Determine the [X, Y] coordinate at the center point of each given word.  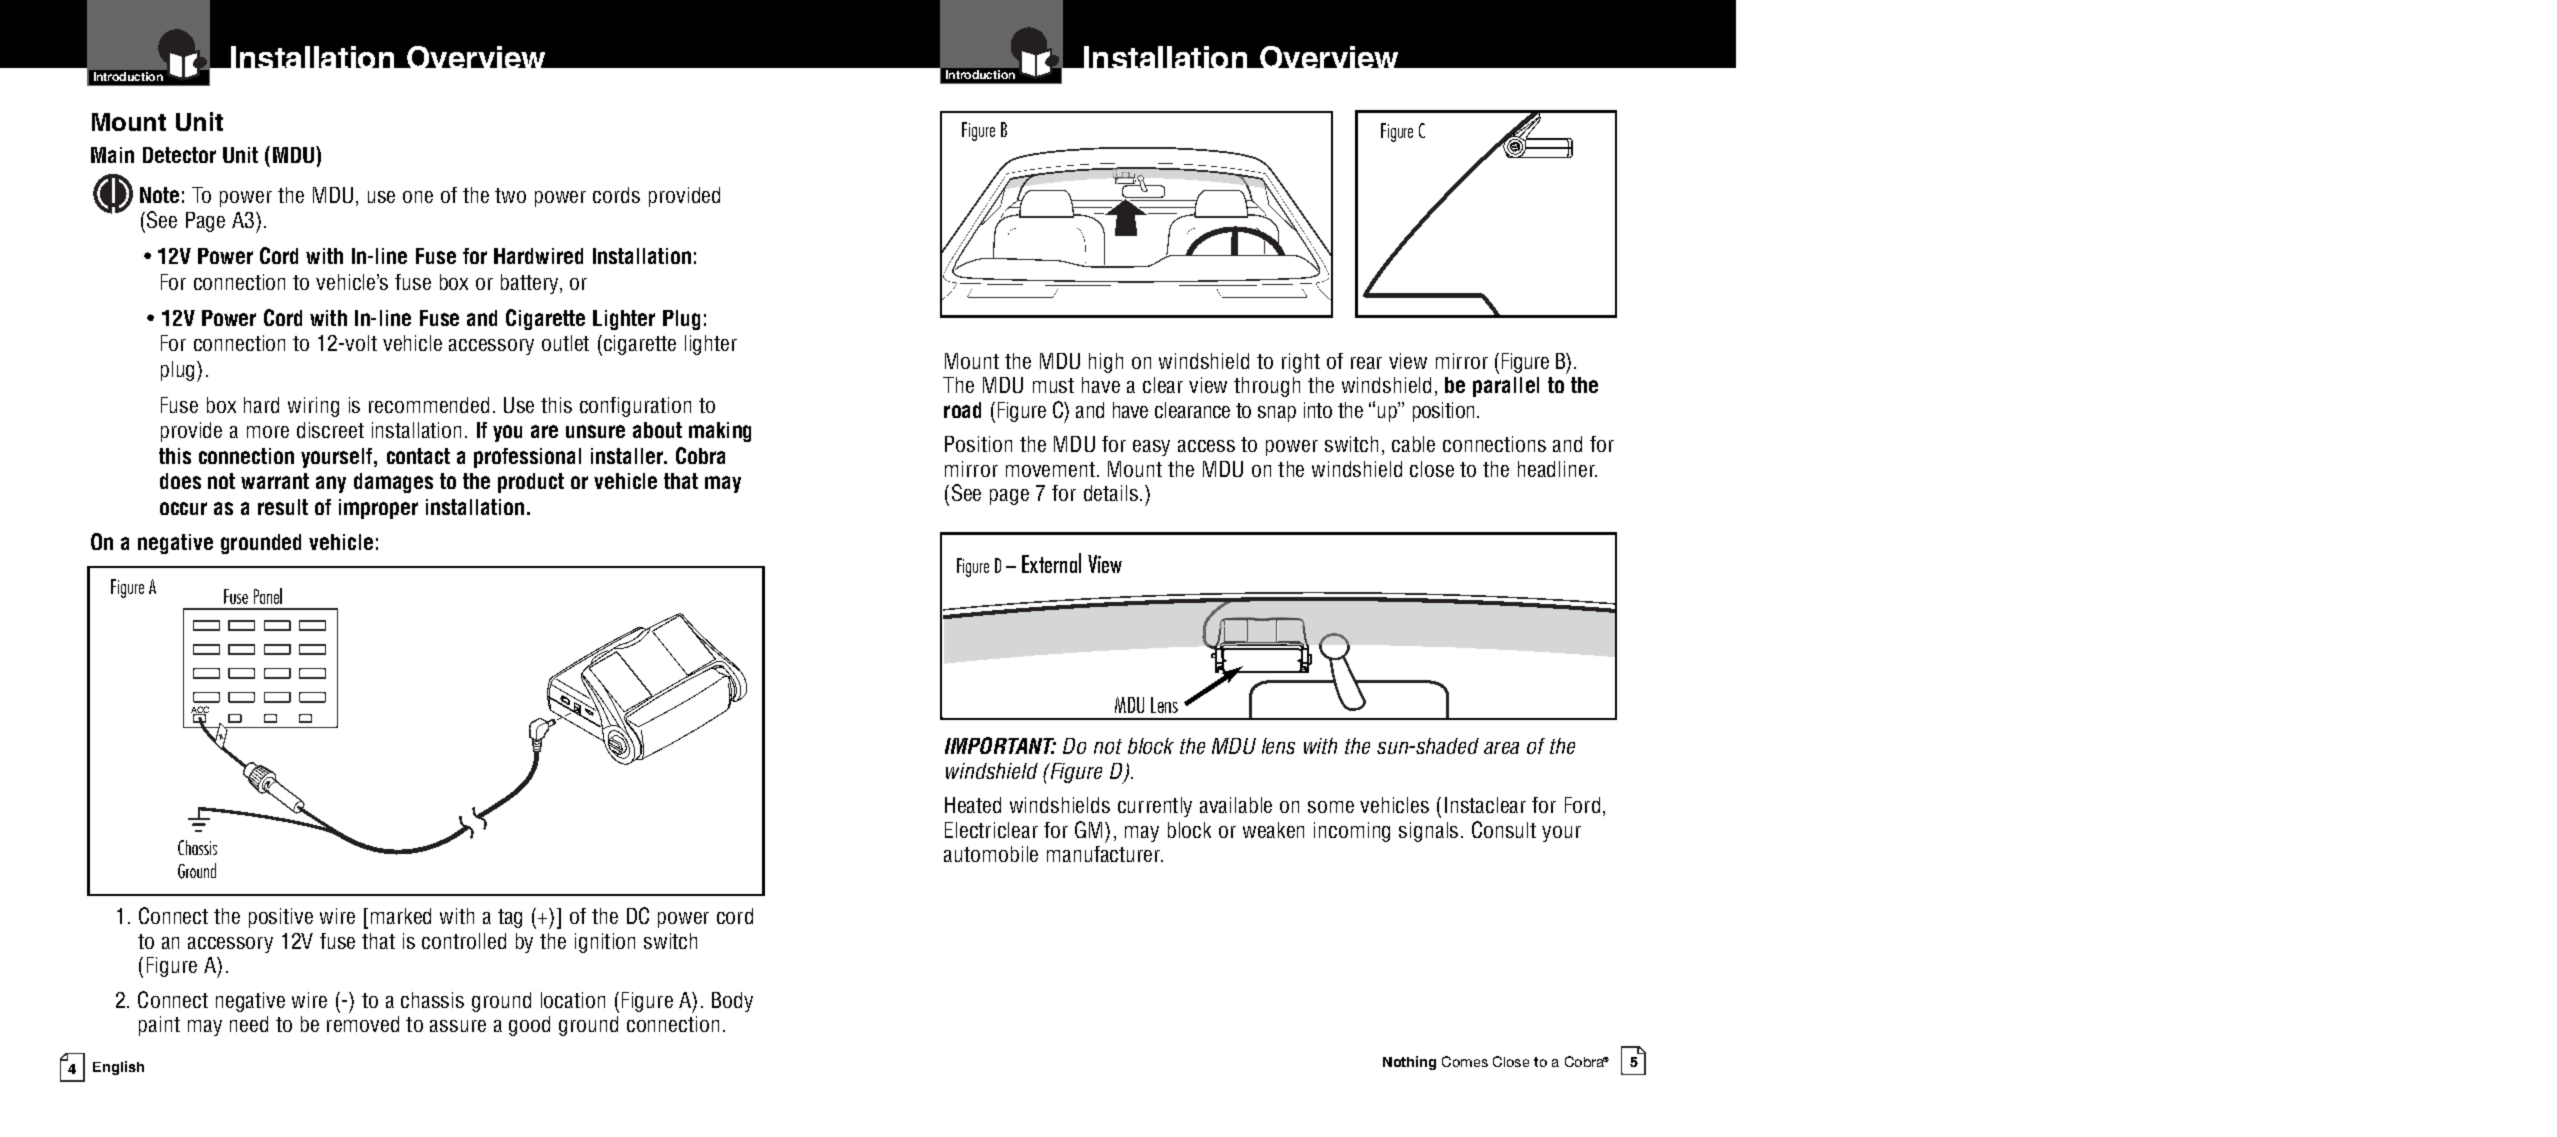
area [1501, 748]
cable [1413, 444]
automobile [991, 854]
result [283, 507]
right [1301, 363]
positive [281, 918]
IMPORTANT [1000, 745]
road [962, 410]
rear [1366, 363]
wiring [313, 407]
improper [378, 509]
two [510, 195]
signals [1428, 832]
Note [159, 195]
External [1051, 563]
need [249, 1024]
